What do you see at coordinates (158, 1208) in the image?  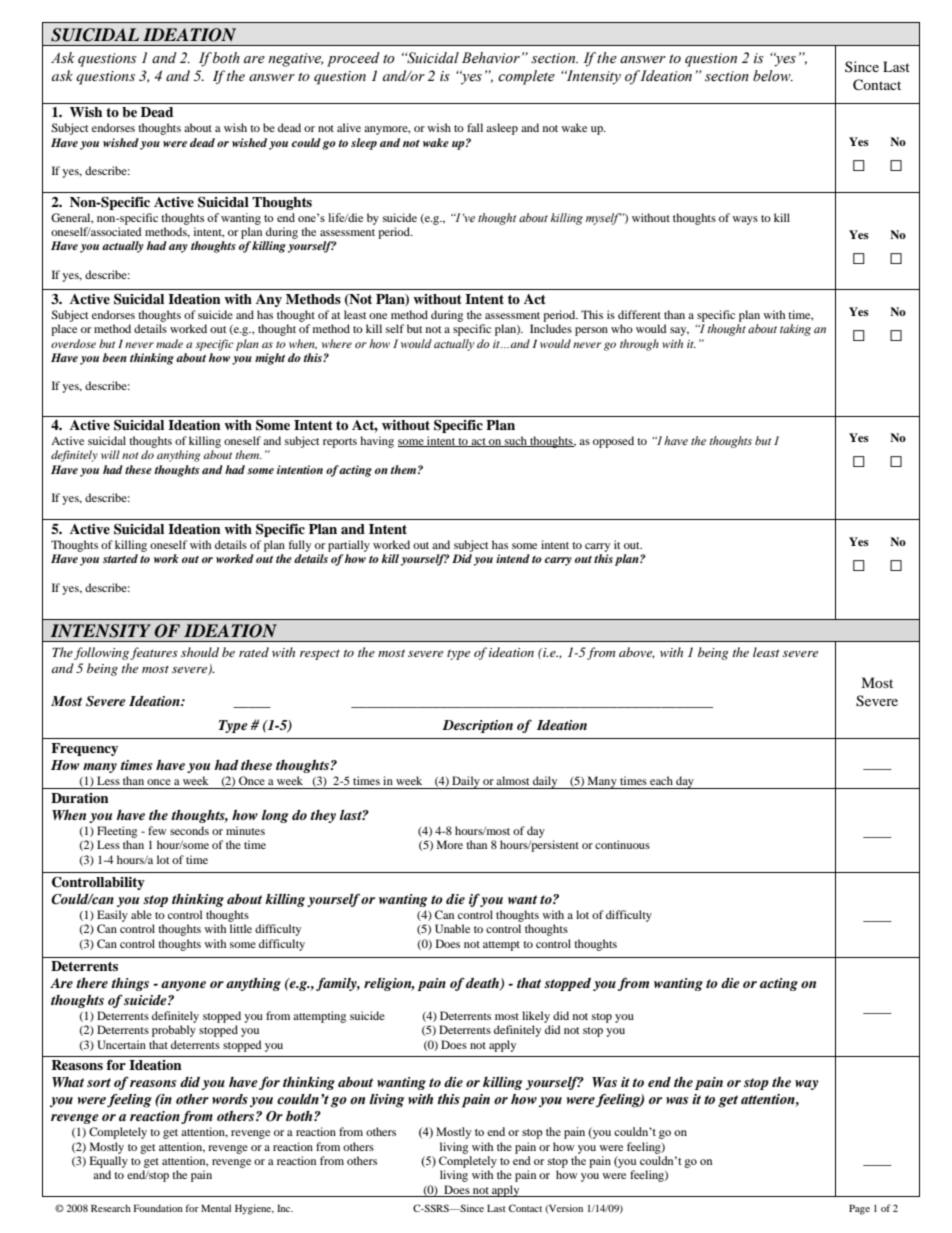 I see `Foundation` at bounding box center [158, 1208].
